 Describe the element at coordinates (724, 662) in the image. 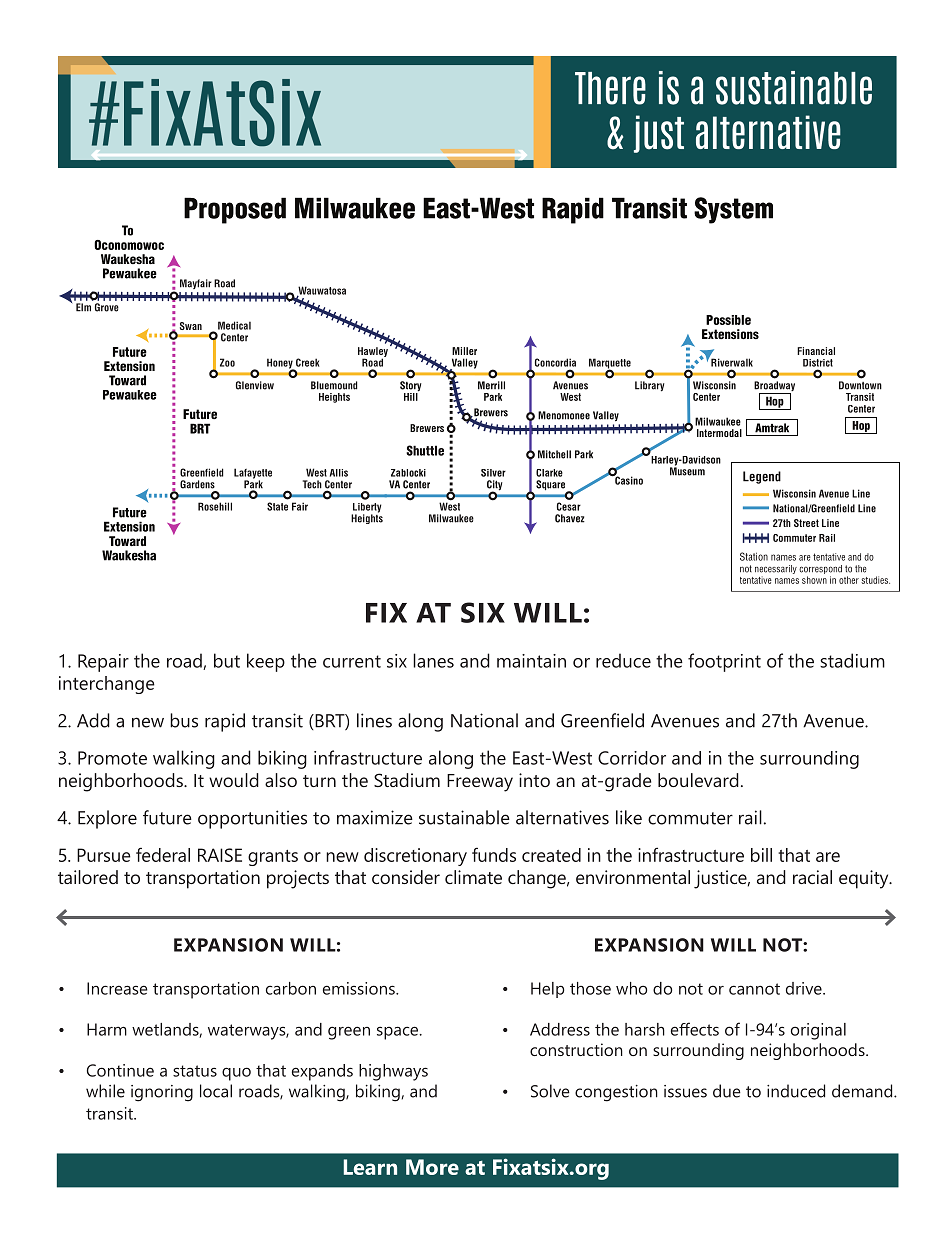

I see `footprint` at that location.
